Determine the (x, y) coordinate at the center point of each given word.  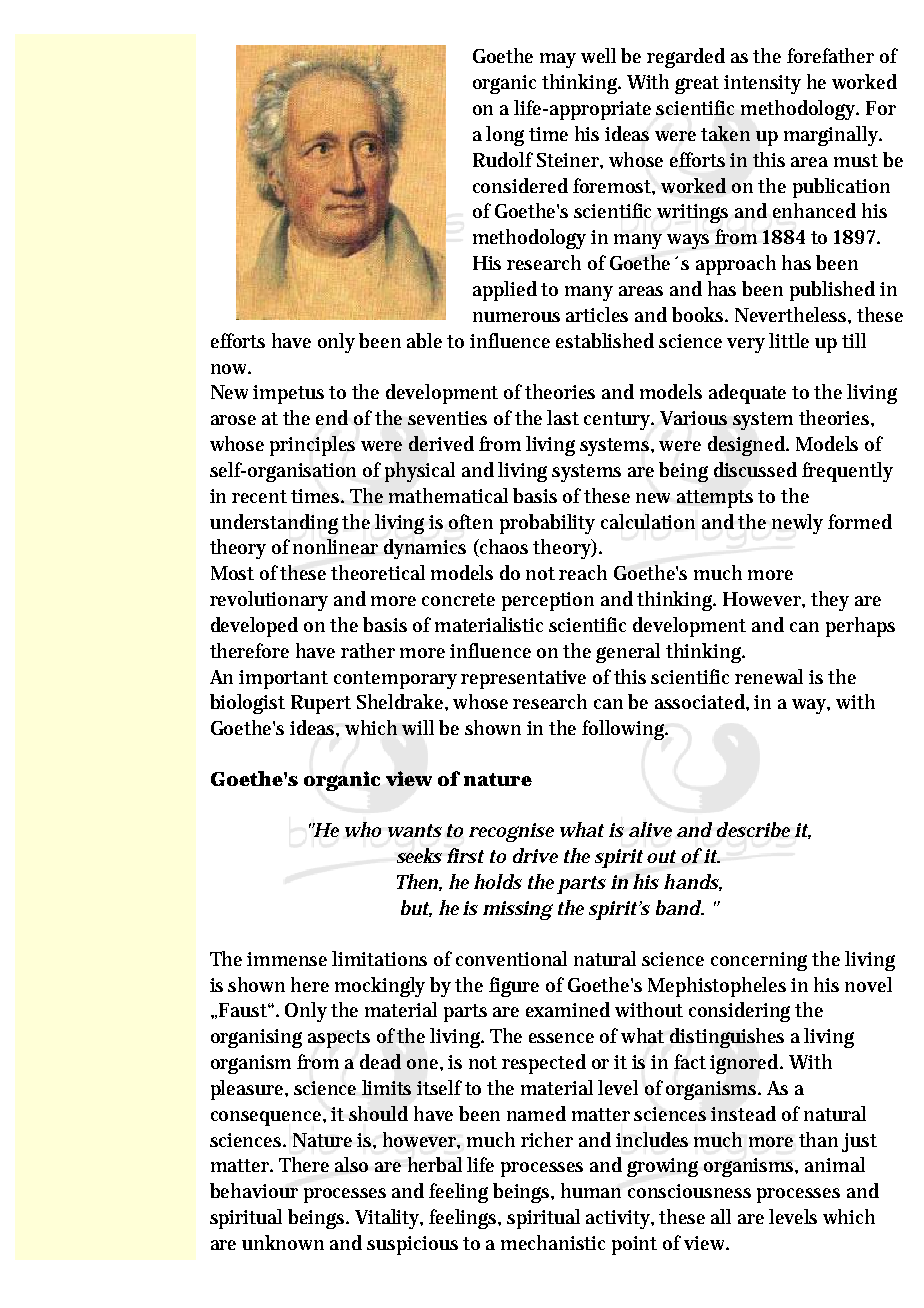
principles (312, 446)
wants (415, 830)
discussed (755, 469)
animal (835, 1164)
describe (753, 829)
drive (535, 855)
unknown (283, 1242)
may (558, 60)
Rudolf (503, 159)
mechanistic (553, 1242)
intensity (762, 84)
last (563, 417)
